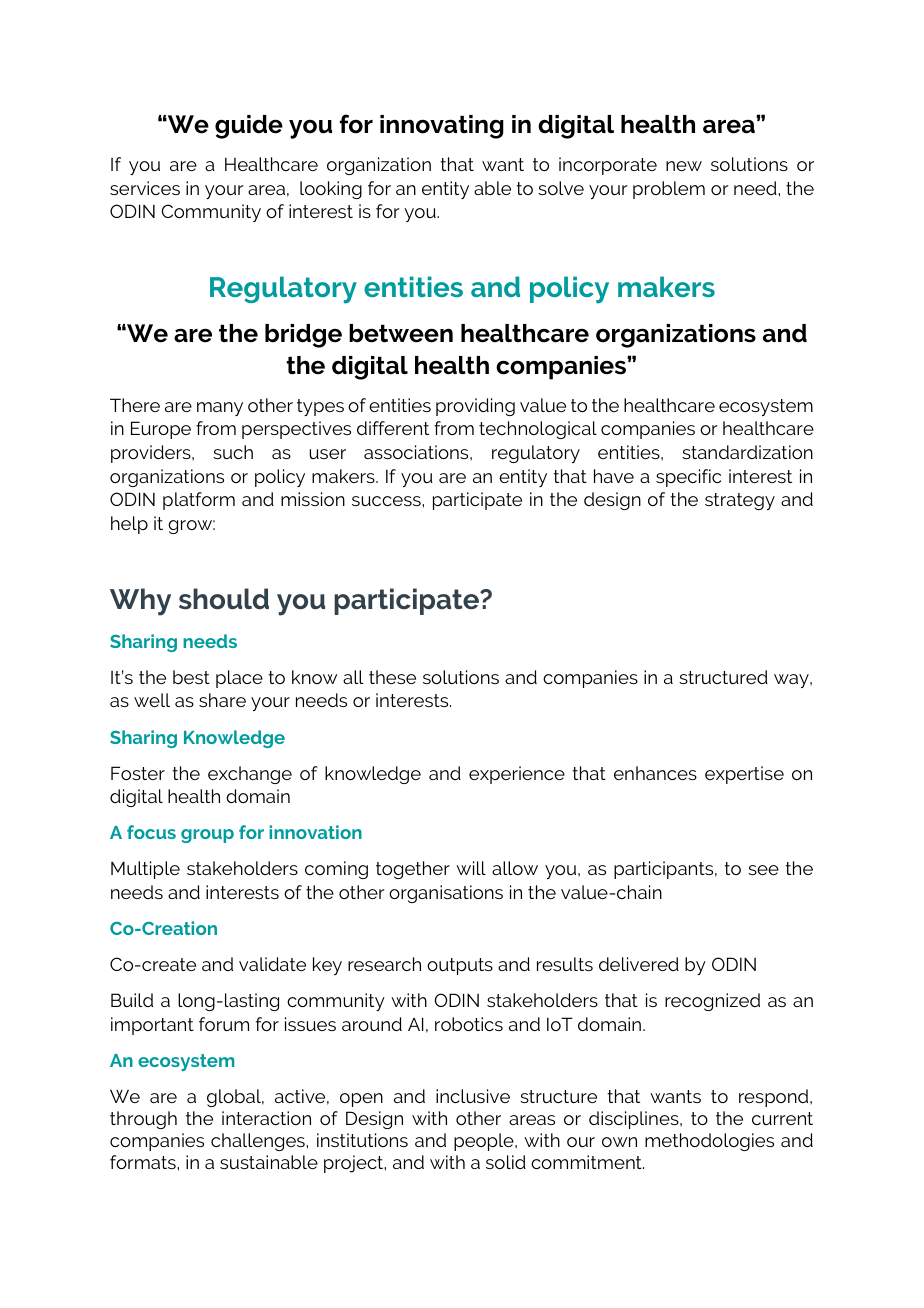 This screenshot has width=924, height=1308. I want to click on best, so click(191, 677).
